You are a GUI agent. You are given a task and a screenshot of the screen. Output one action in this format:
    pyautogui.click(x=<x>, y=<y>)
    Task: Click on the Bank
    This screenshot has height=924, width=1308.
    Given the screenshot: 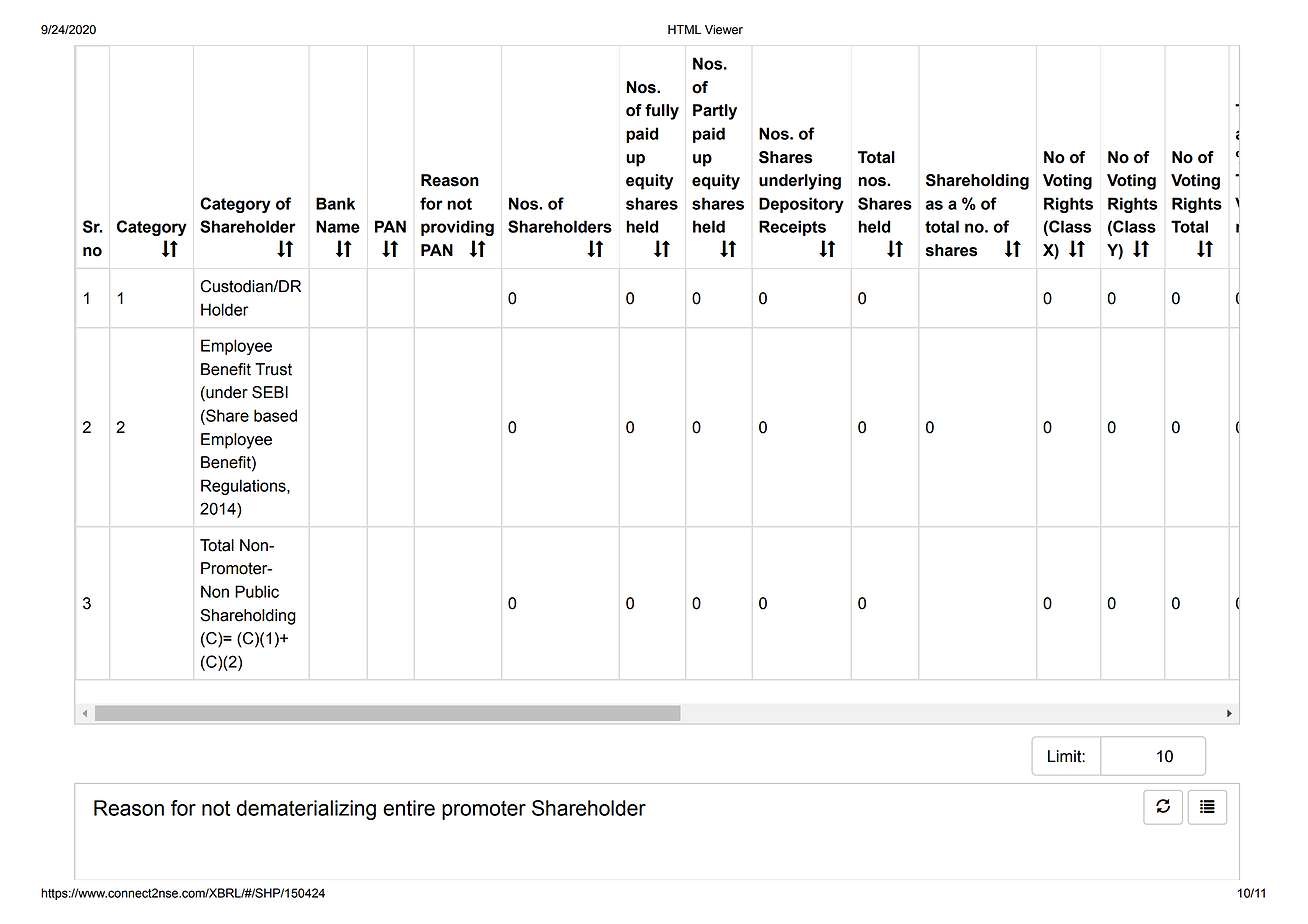 What is the action you would take?
    pyautogui.click(x=335, y=203)
